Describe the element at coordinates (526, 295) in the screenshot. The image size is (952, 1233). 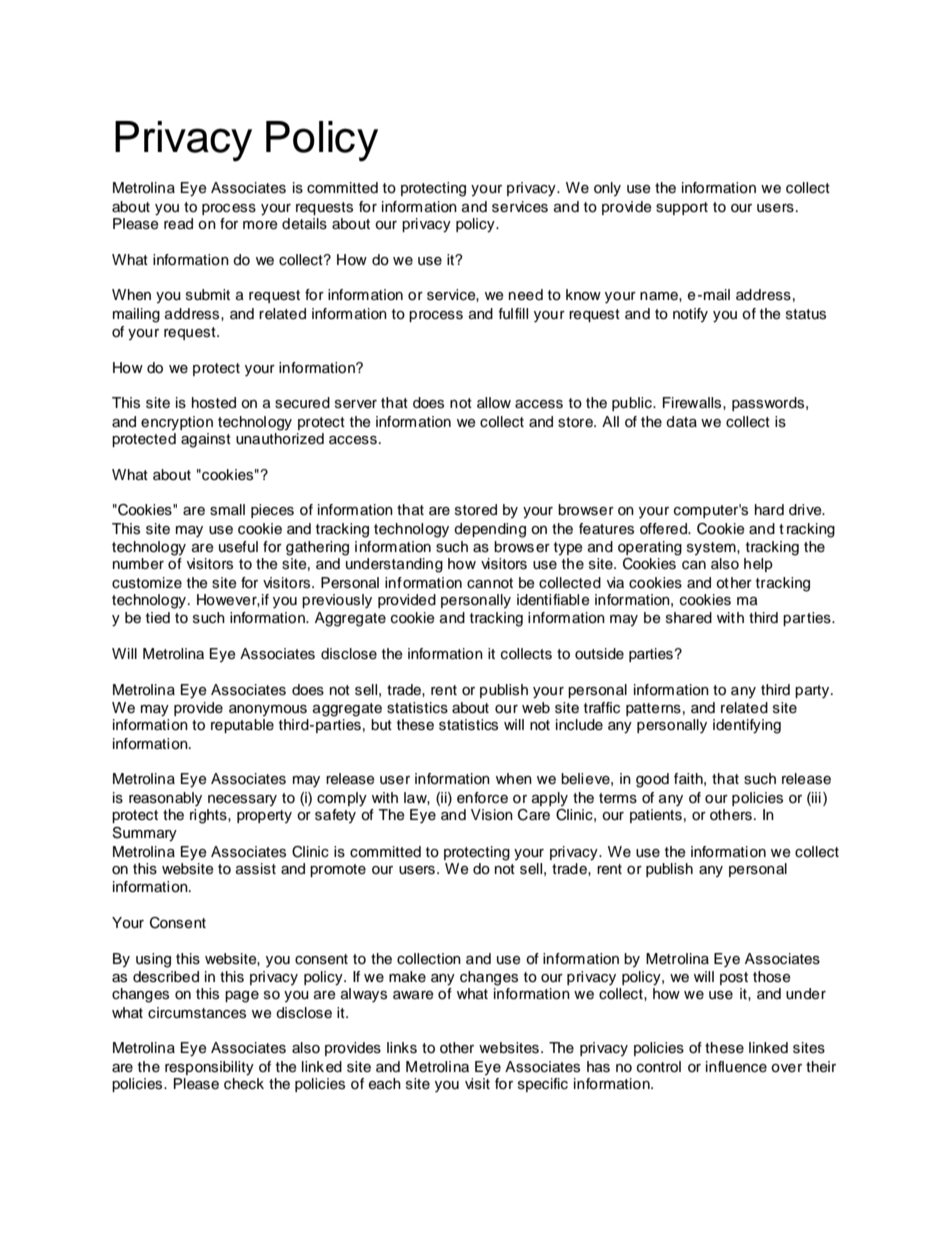
I see `need` at that location.
